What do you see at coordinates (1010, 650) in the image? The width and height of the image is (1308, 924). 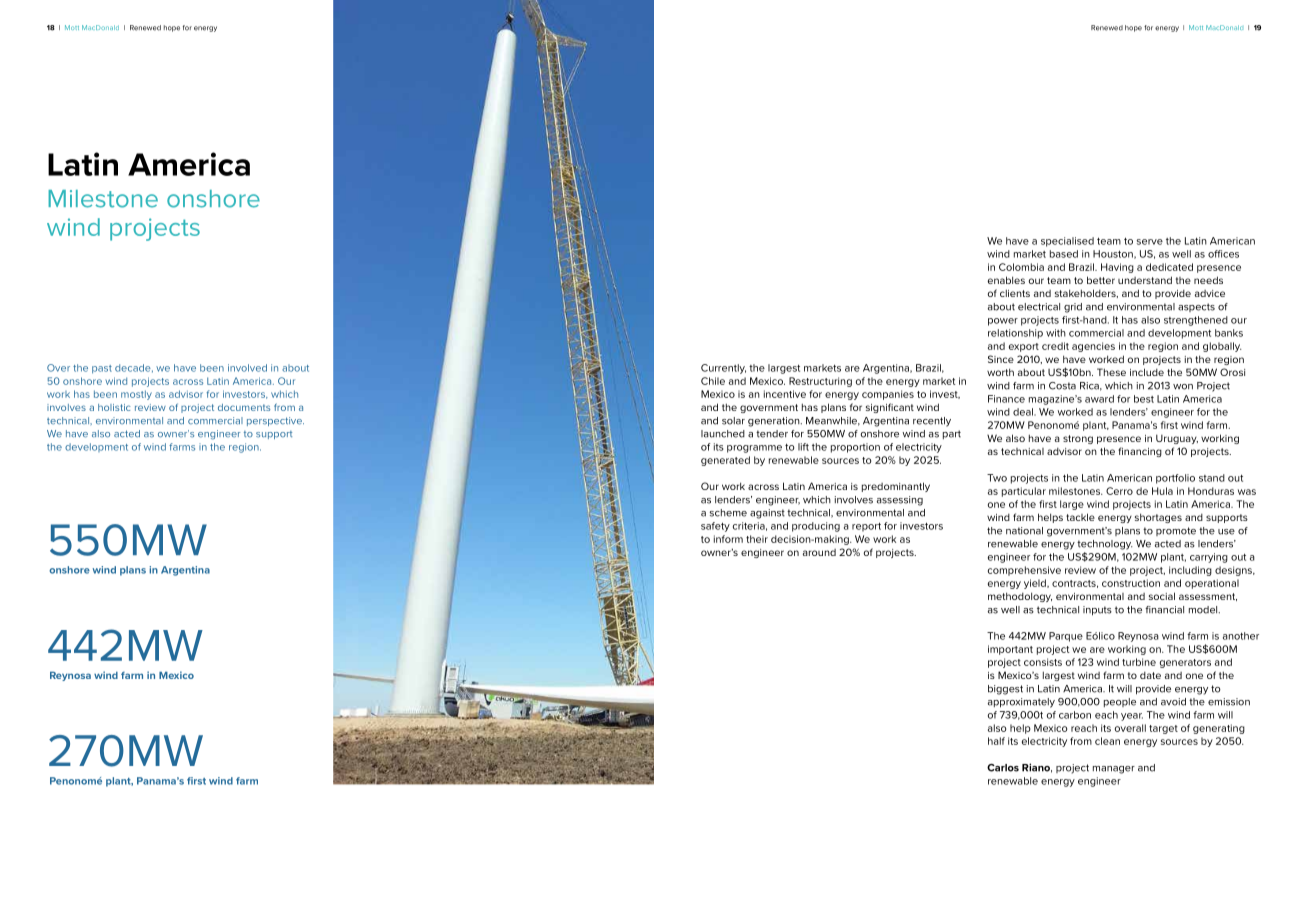 I see `important` at bounding box center [1010, 650].
